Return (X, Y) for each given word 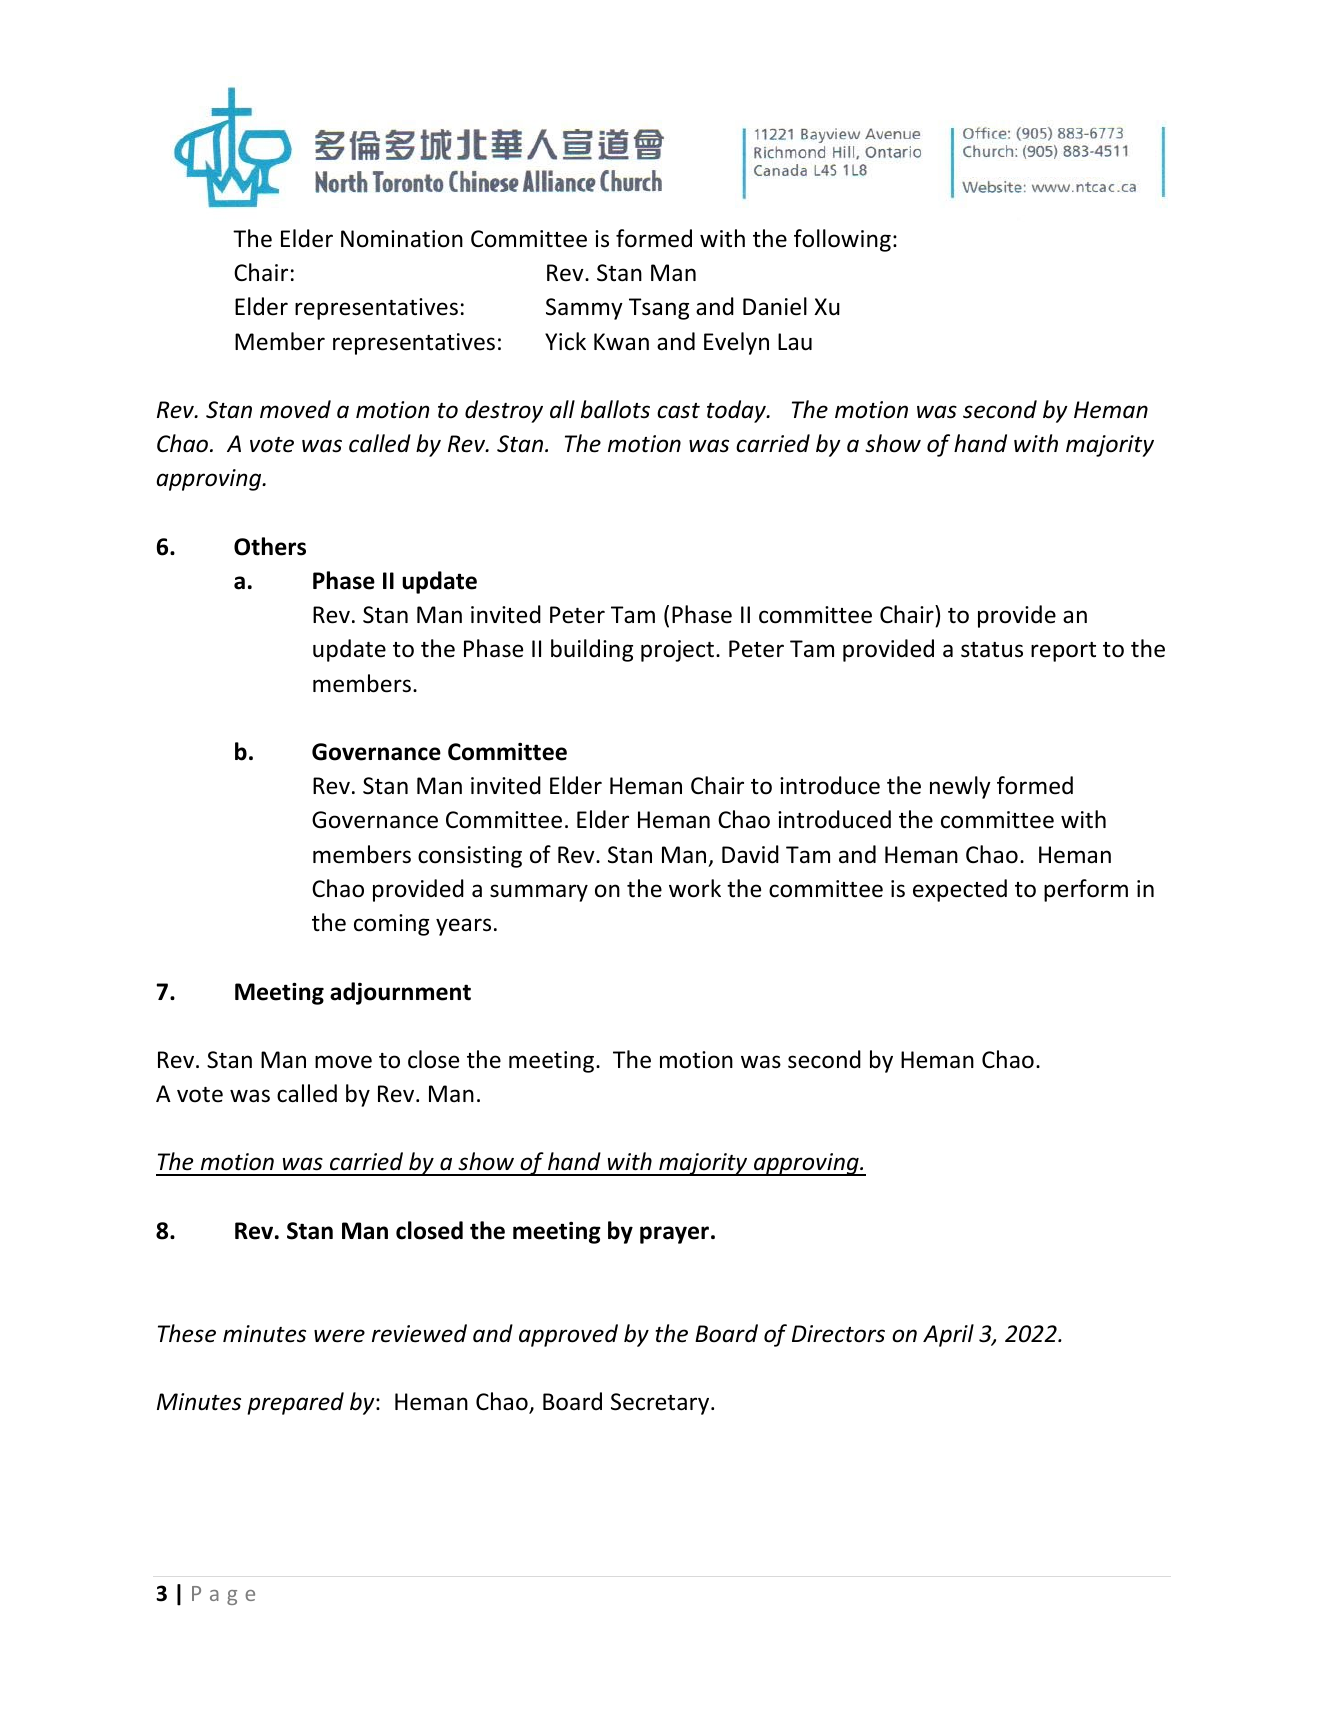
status (992, 650)
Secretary (661, 1404)
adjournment (400, 993)
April (948, 1335)
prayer (674, 1235)
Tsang (659, 309)
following (842, 240)
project (677, 651)
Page (223, 1595)
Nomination (402, 239)
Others (270, 546)
